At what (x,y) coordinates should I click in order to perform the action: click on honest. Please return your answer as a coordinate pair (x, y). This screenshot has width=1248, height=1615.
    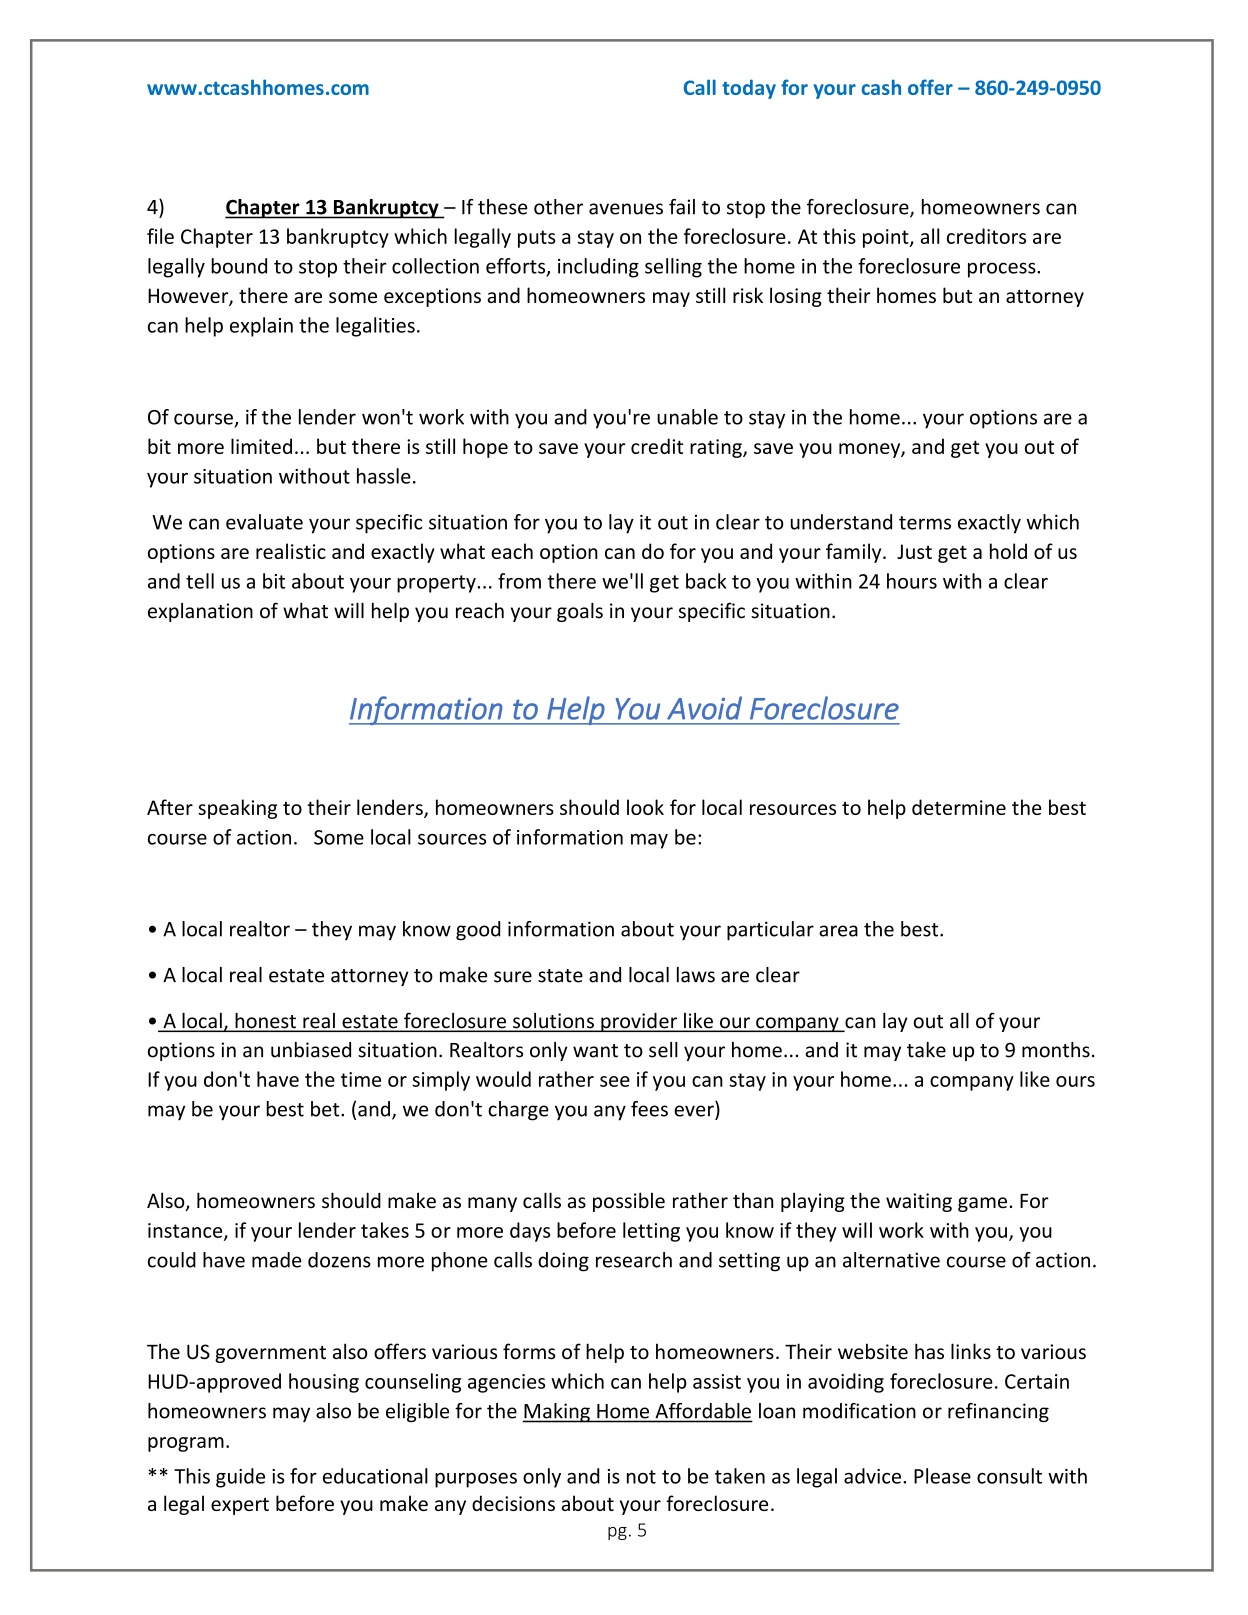
    Looking at the image, I should click on (265, 1022).
